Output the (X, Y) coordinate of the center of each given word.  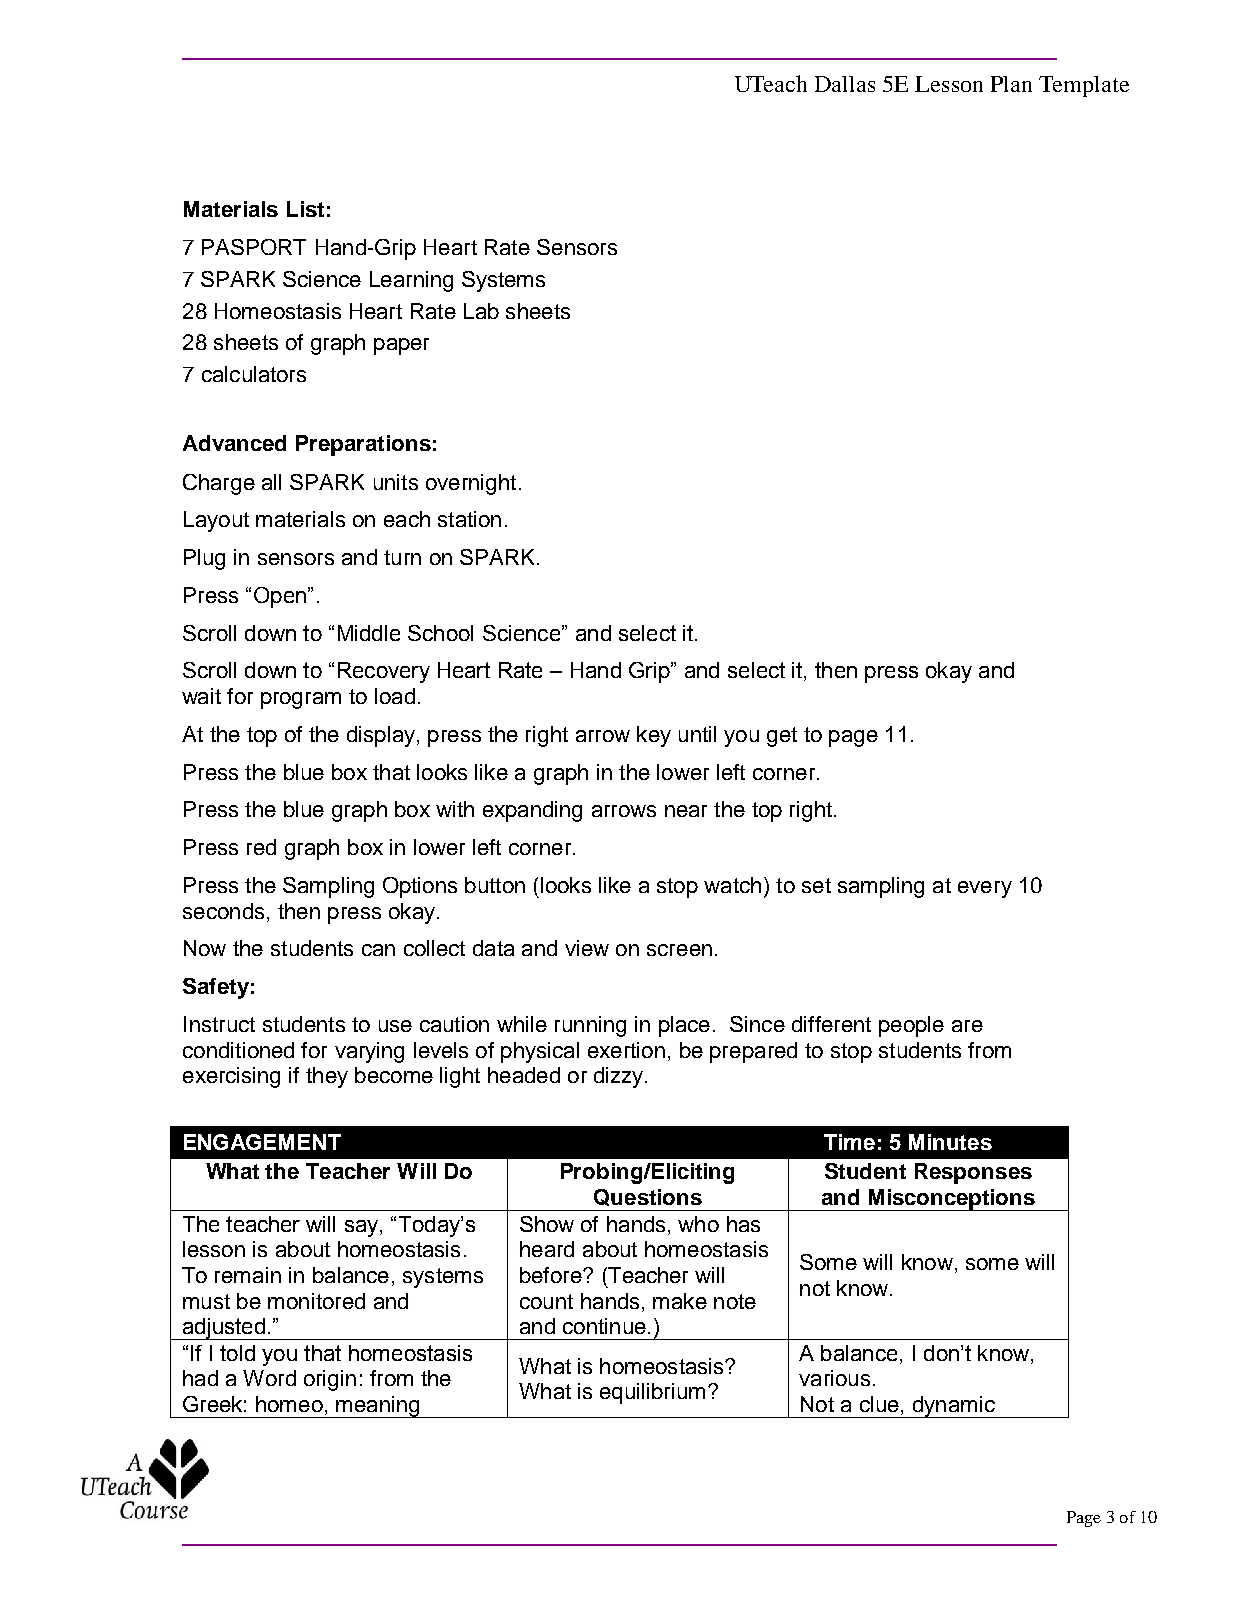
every (985, 889)
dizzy (620, 1077)
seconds (223, 911)
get (782, 737)
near (686, 811)
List (305, 209)
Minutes (950, 1142)
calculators (254, 374)
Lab (481, 311)
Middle (369, 633)
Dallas (845, 84)
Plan (1011, 84)
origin (330, 1380)
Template (1084, 86)
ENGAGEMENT (262, 1142)
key (654, 736)
